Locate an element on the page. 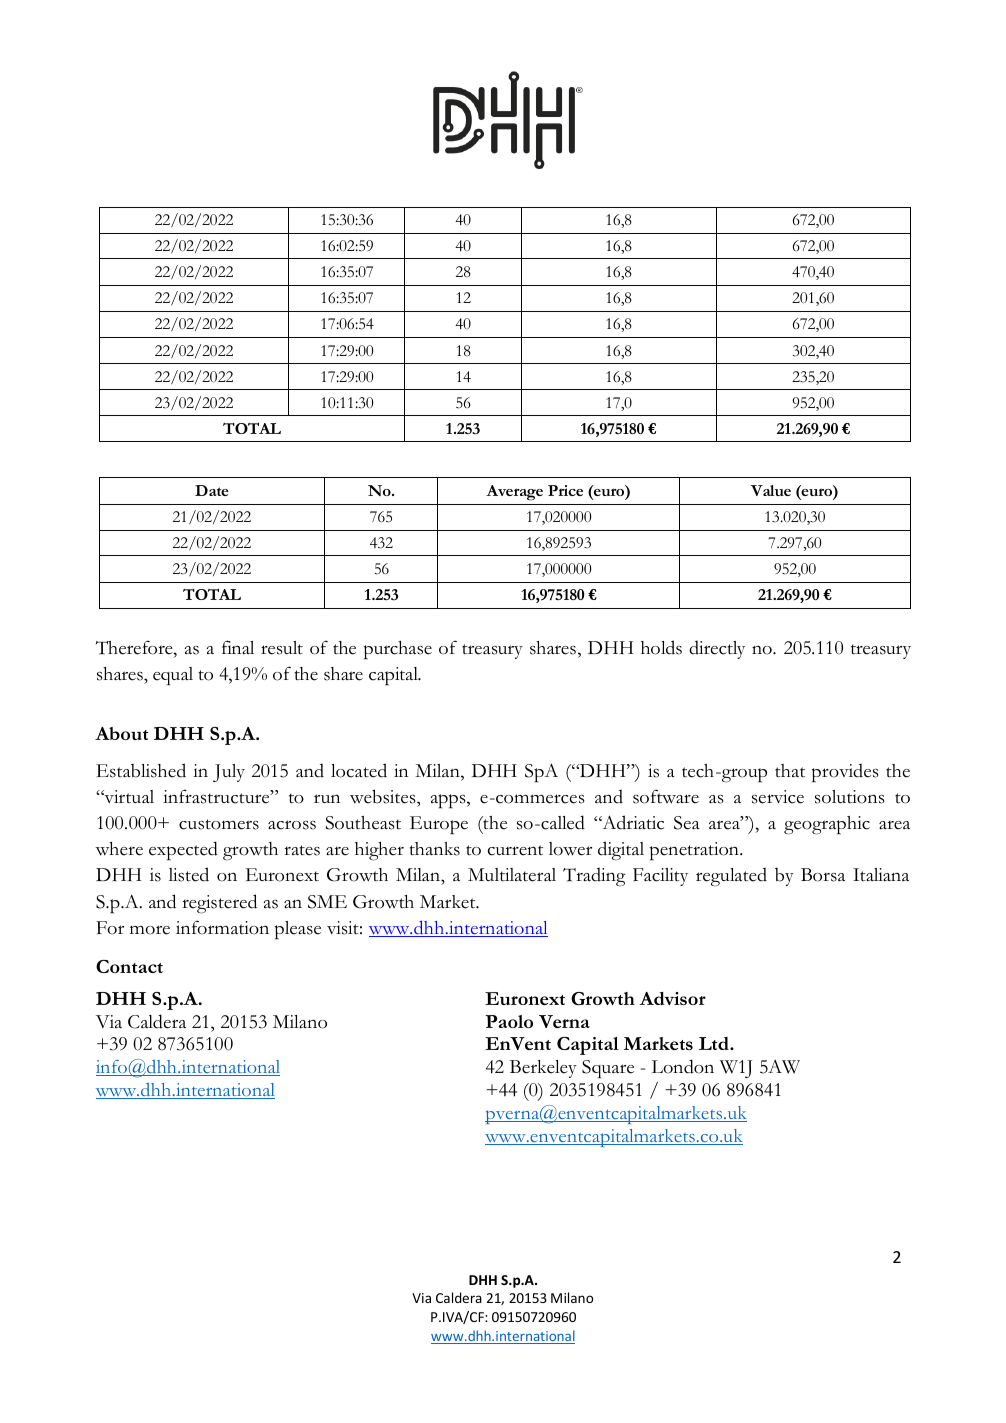  websites is located at coordinates (384, 796).
